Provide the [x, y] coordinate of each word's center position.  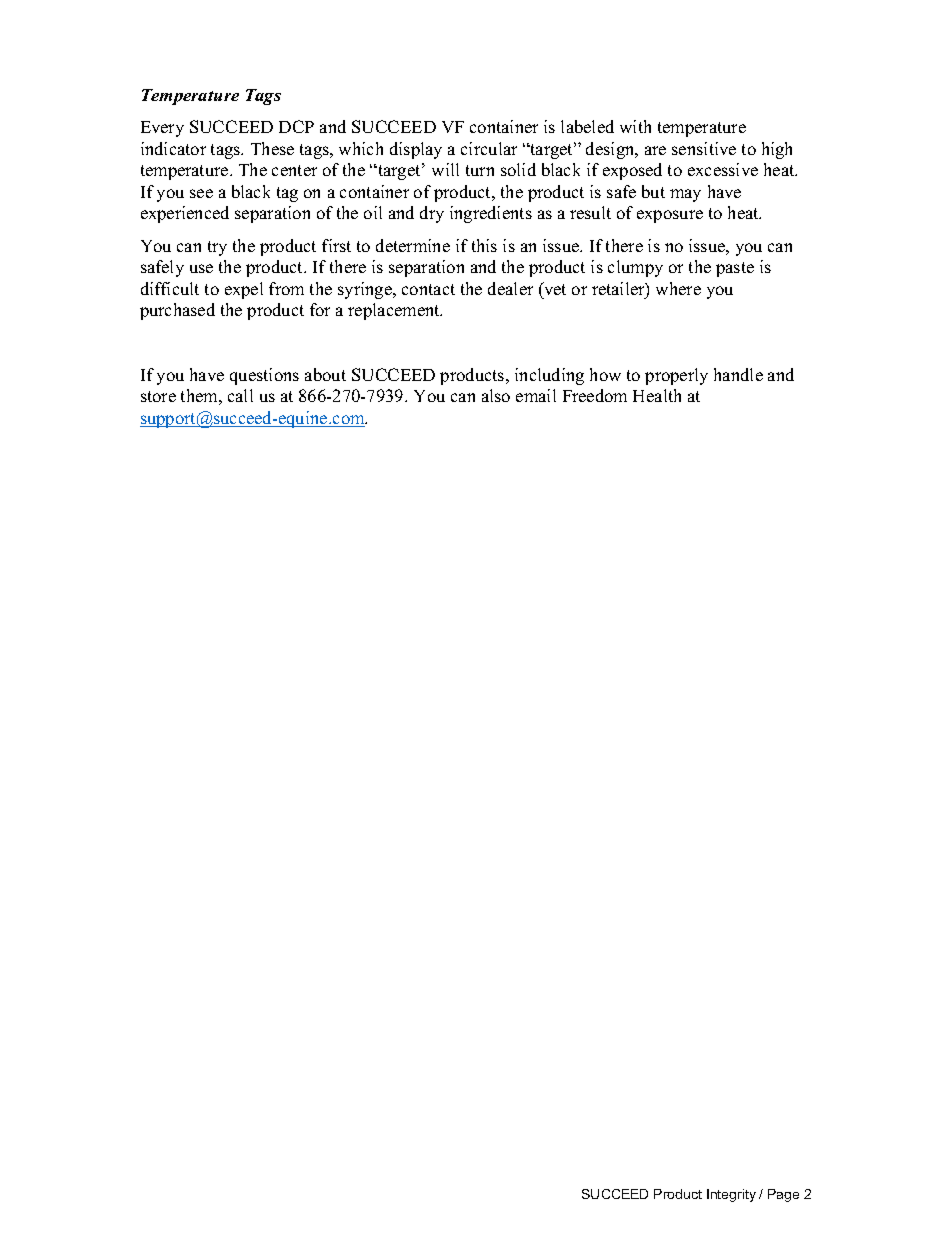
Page [783, 1195]
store [158, 396]
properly [676, 376]
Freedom [595, 395]
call [240, 395]
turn [480, 170]
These [272, 148]
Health [657, 395]
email [536, 395]
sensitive [704, 148]
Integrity [731, 1195]
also [496, 395]
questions [264, 376]
